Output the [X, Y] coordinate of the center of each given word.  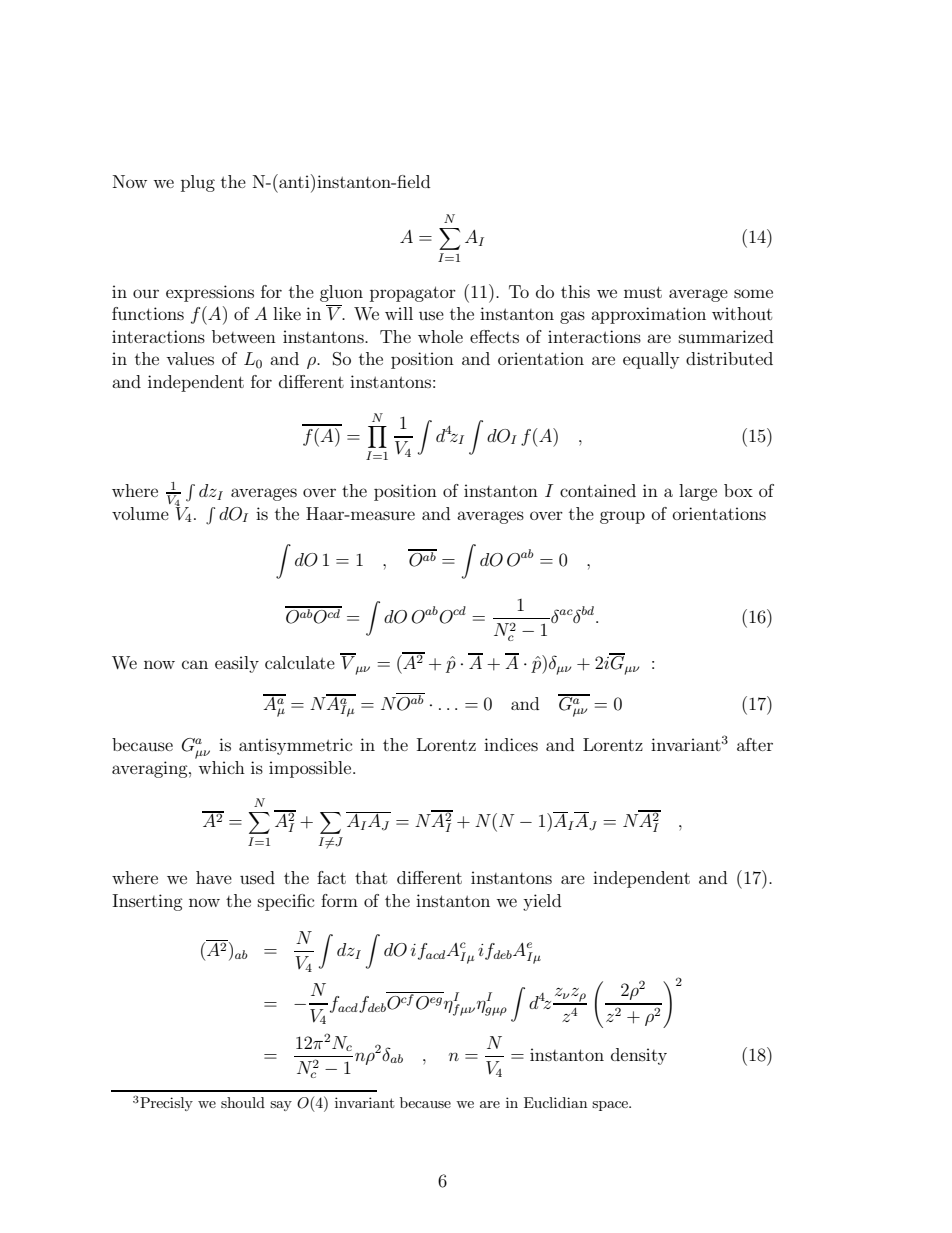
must [643, 292]
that [371, 877]
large [698, 492]
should [243, 1102]
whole [440, 336]
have [214, 877]
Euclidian [555, 1102]
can [195, 664]
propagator [413, 294]
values [190, 358]
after [755, 744]
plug [198, 183]
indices [511, 744]
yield [542, 902]
